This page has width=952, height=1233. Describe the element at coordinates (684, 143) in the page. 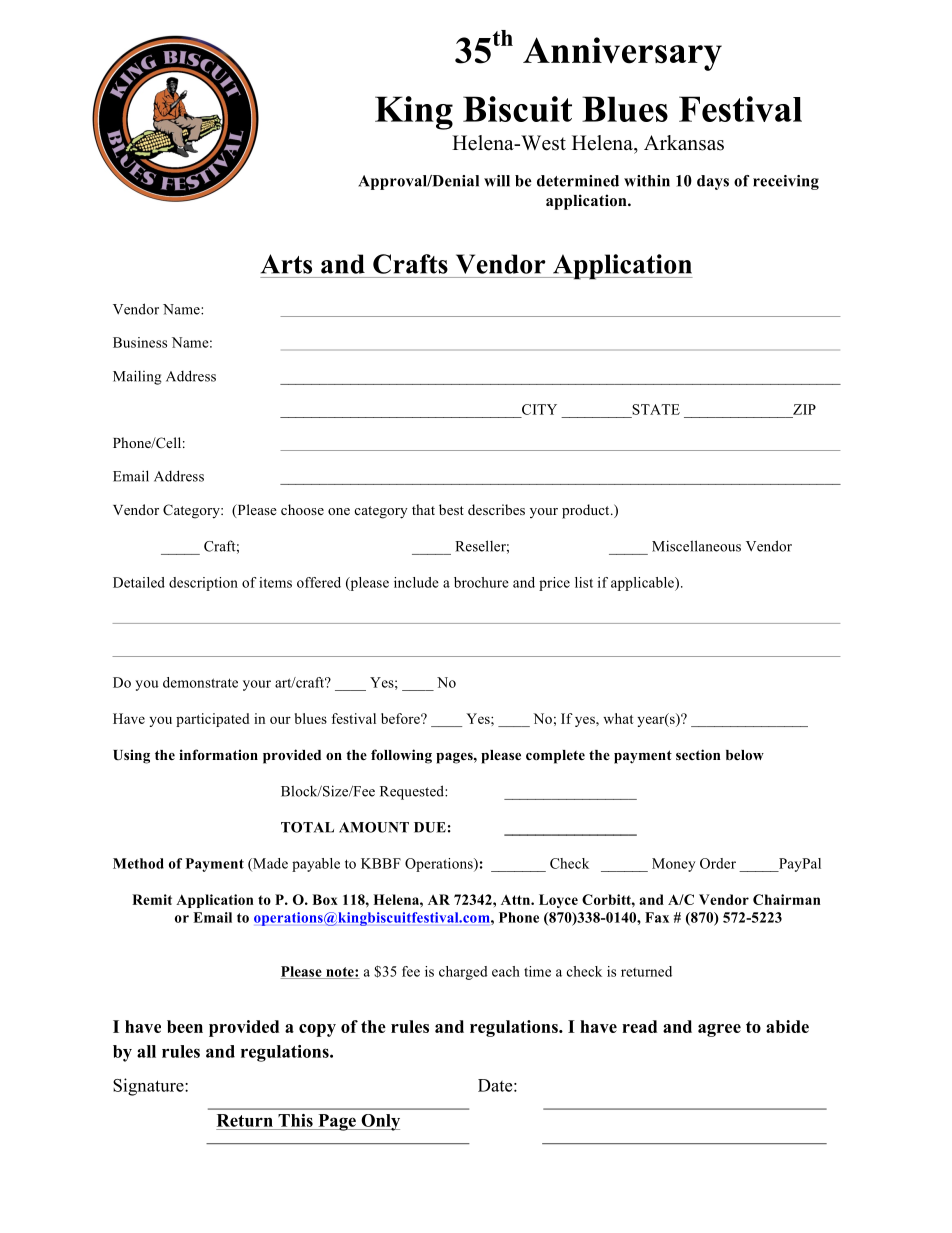

I see `Arkansas` at that location.
